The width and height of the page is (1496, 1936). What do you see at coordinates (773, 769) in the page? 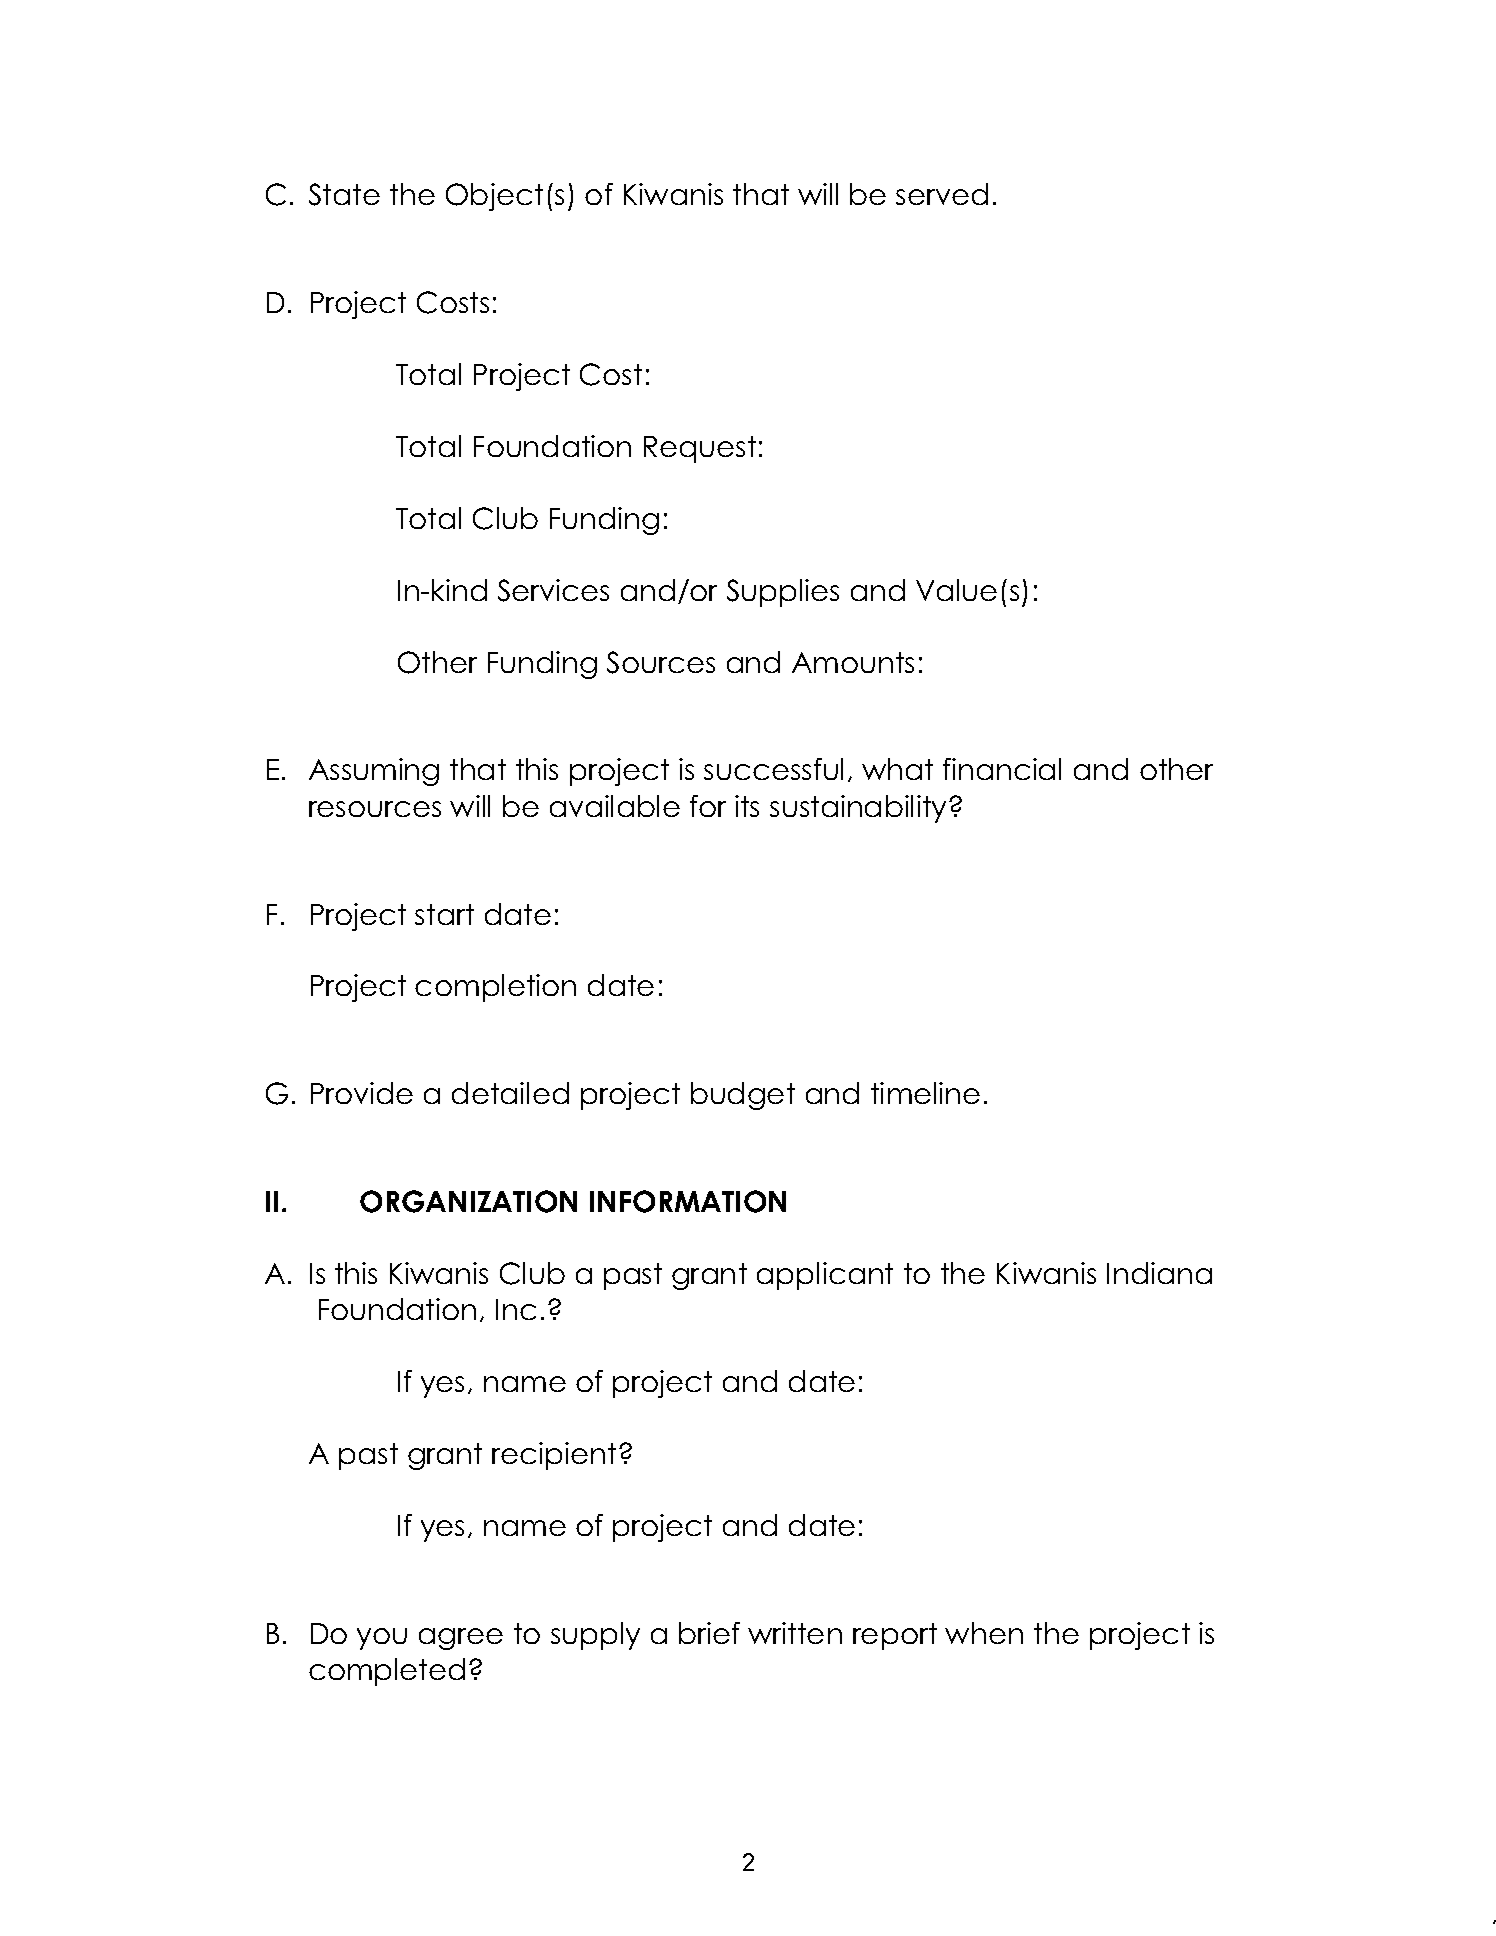
I see `successful` at bounding box center [773, 769].
